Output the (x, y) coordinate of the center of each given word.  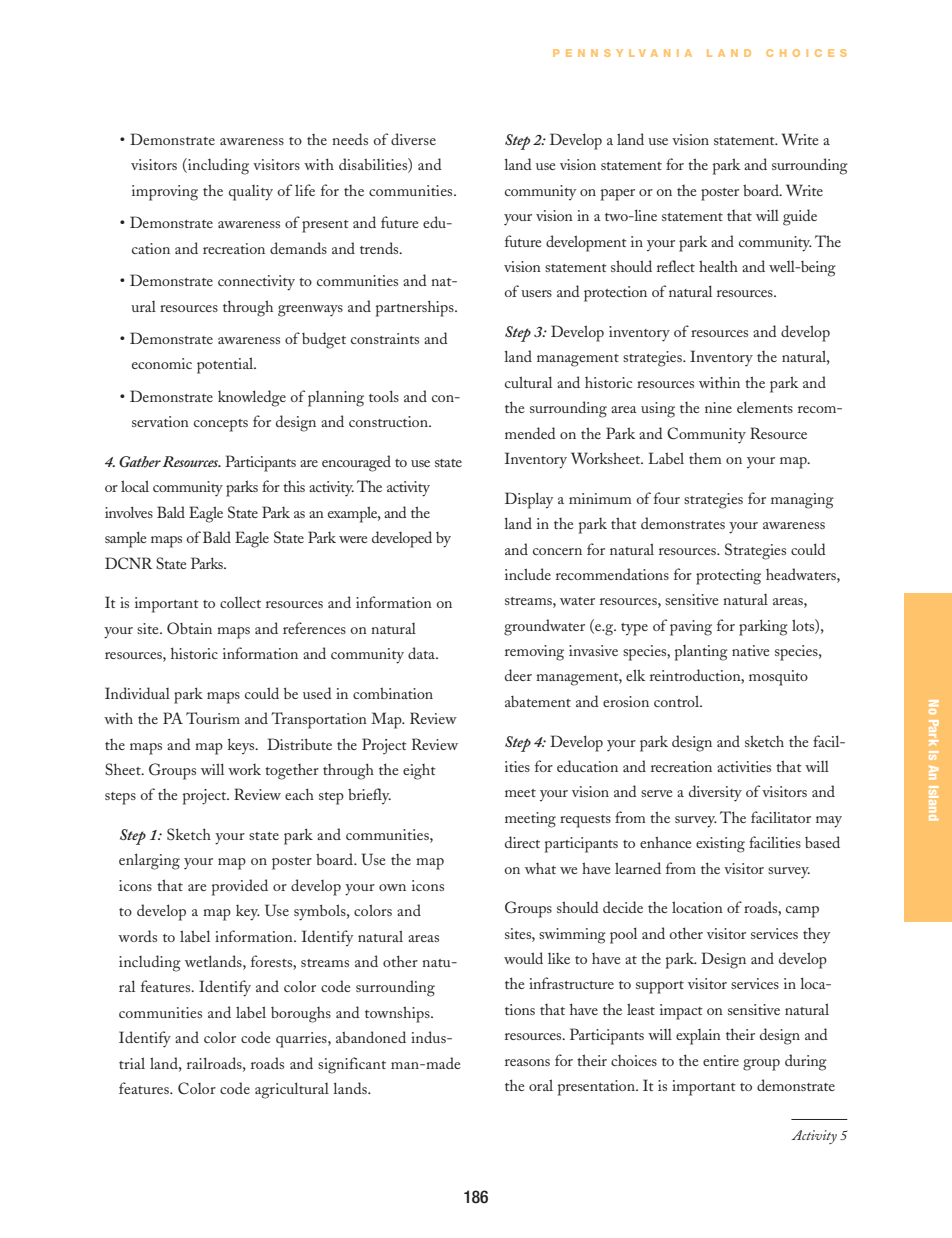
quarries (302, 1040)
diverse (413, 139)
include (528, 574)
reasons (527, 1062)
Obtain (189, 628)
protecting (728, 577)
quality (251, 193)
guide (800, 217)
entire (721, 1060)
